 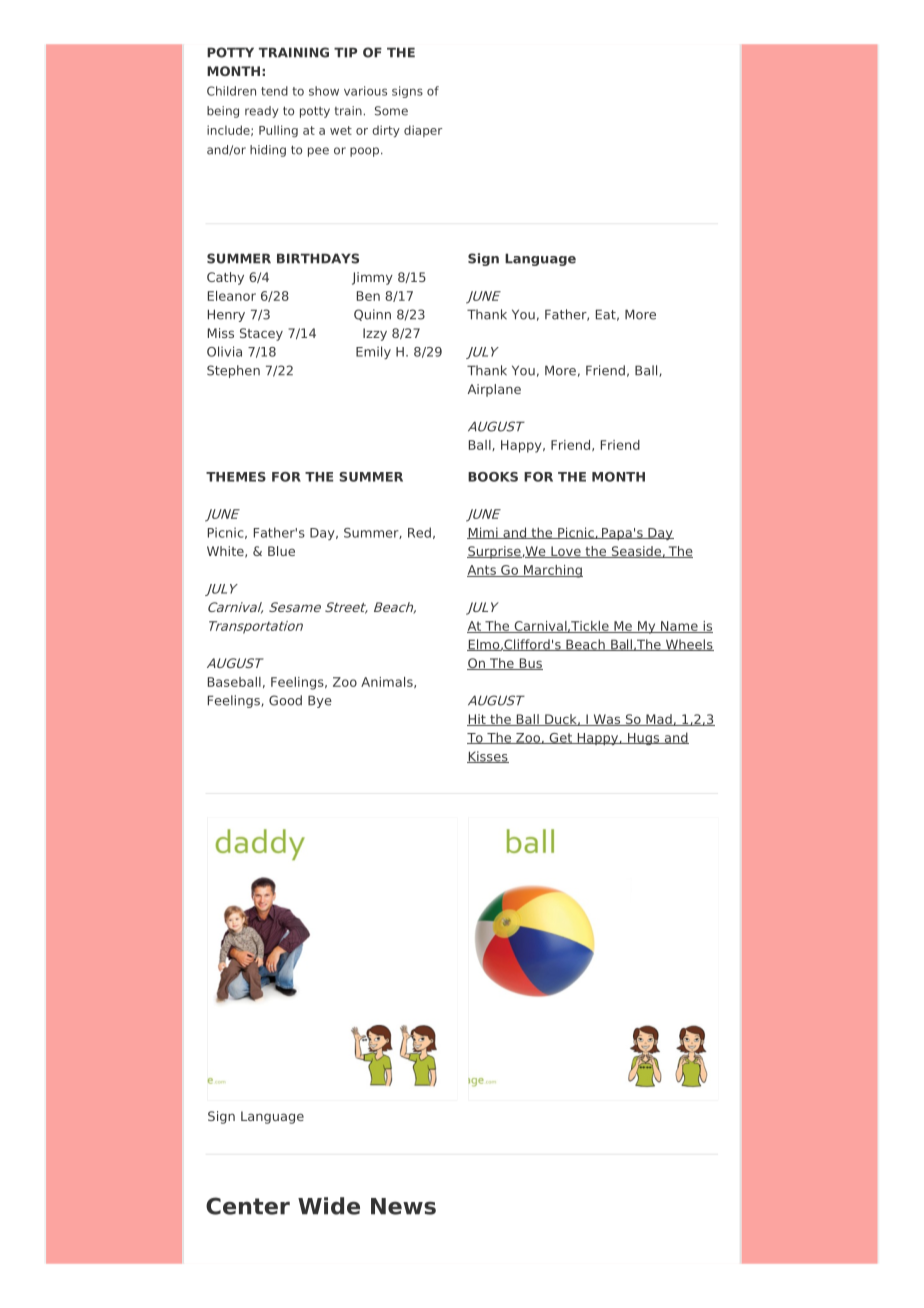 What do you see at coordinates (494, 390) in the screenshot?
I see `Airplane` at bounding box center [494, 390].
